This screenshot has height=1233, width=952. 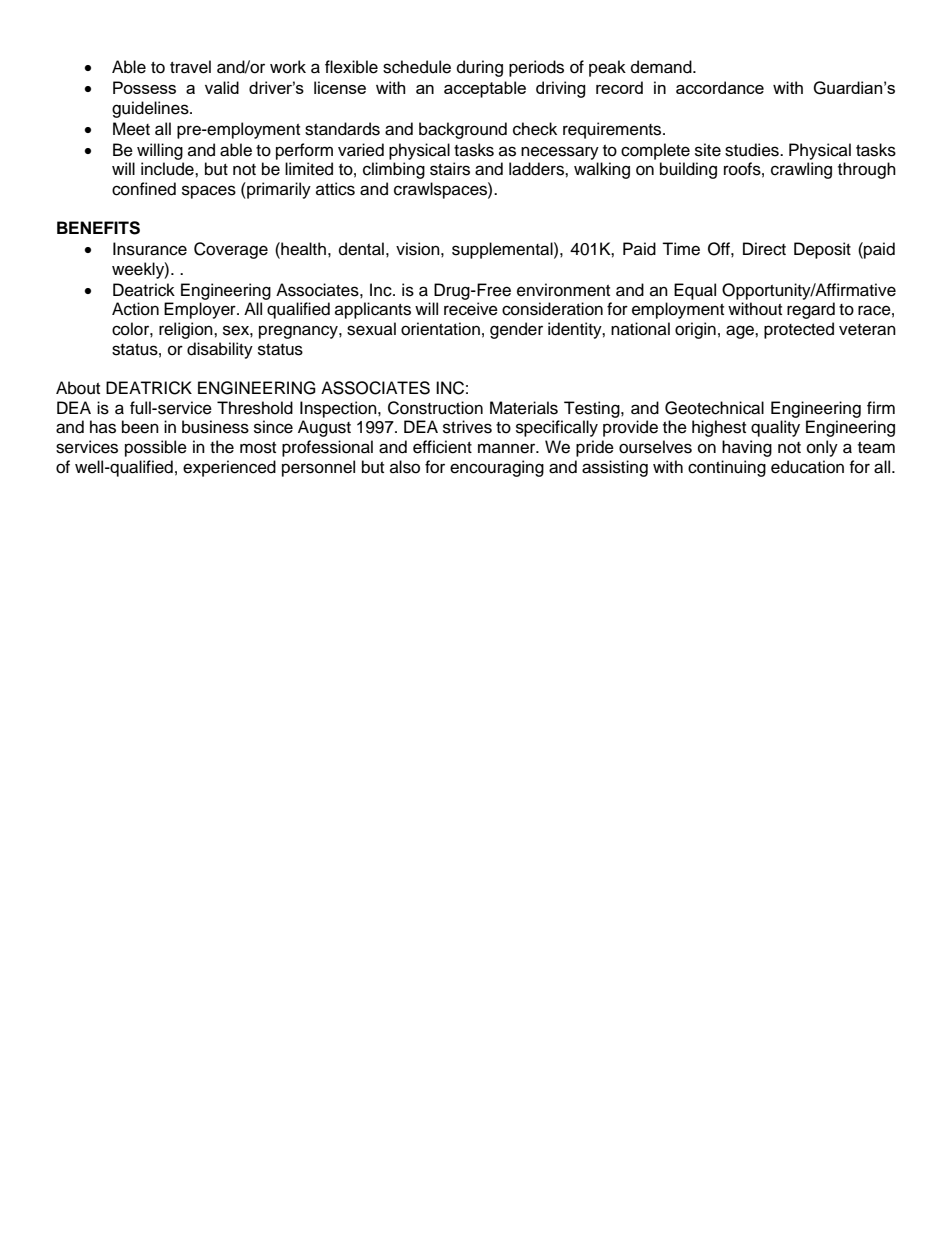 I want to click on Possess, so click(x=144, y=87).
